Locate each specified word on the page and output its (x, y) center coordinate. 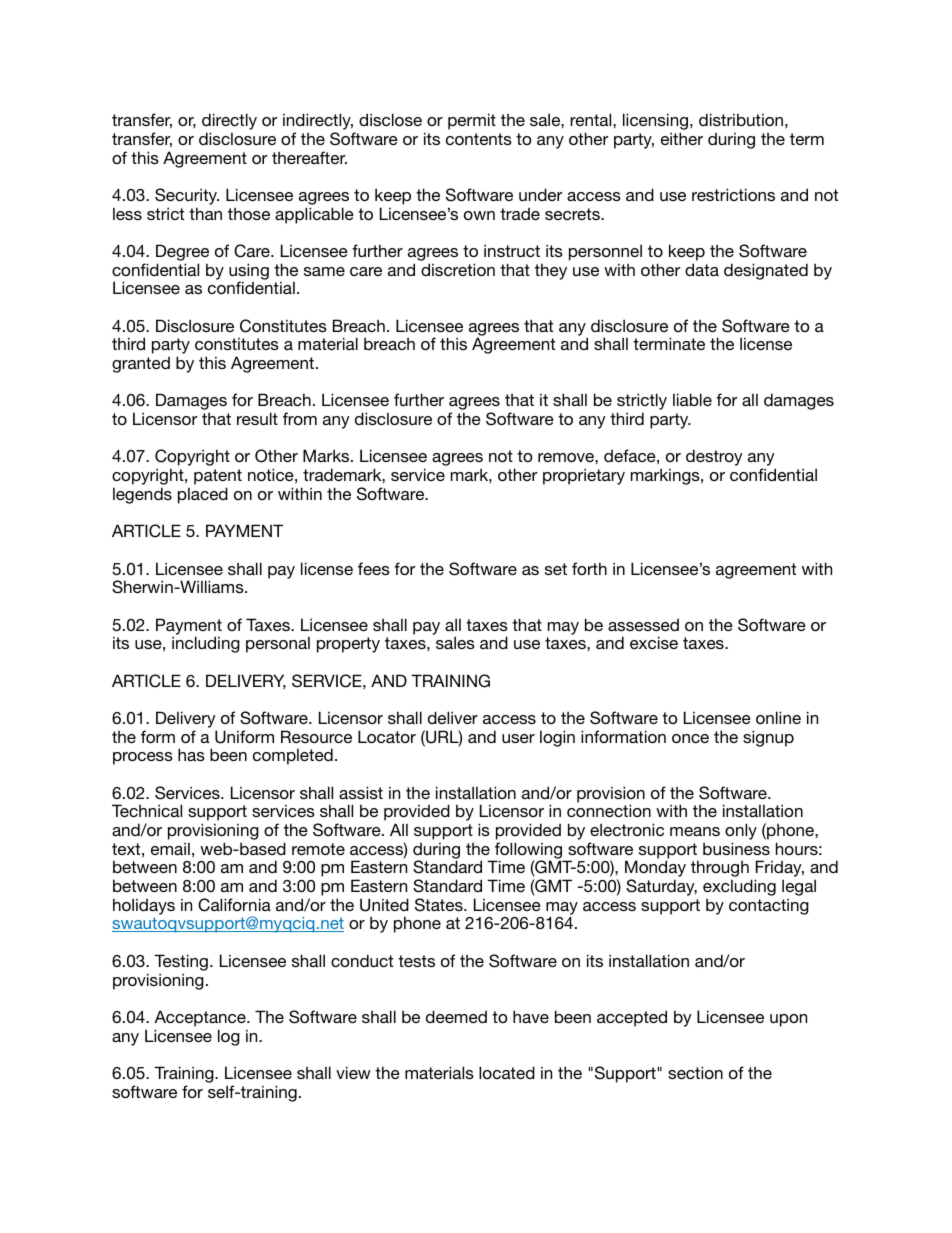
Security (187, 196)
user (518, 738)
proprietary (584, 476)
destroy (714, 457)
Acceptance (201, 1018)
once (690, 738)
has (191, 754)
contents (479, 139)
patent (218, 477)
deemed (456, 1016)
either (682, 138)
